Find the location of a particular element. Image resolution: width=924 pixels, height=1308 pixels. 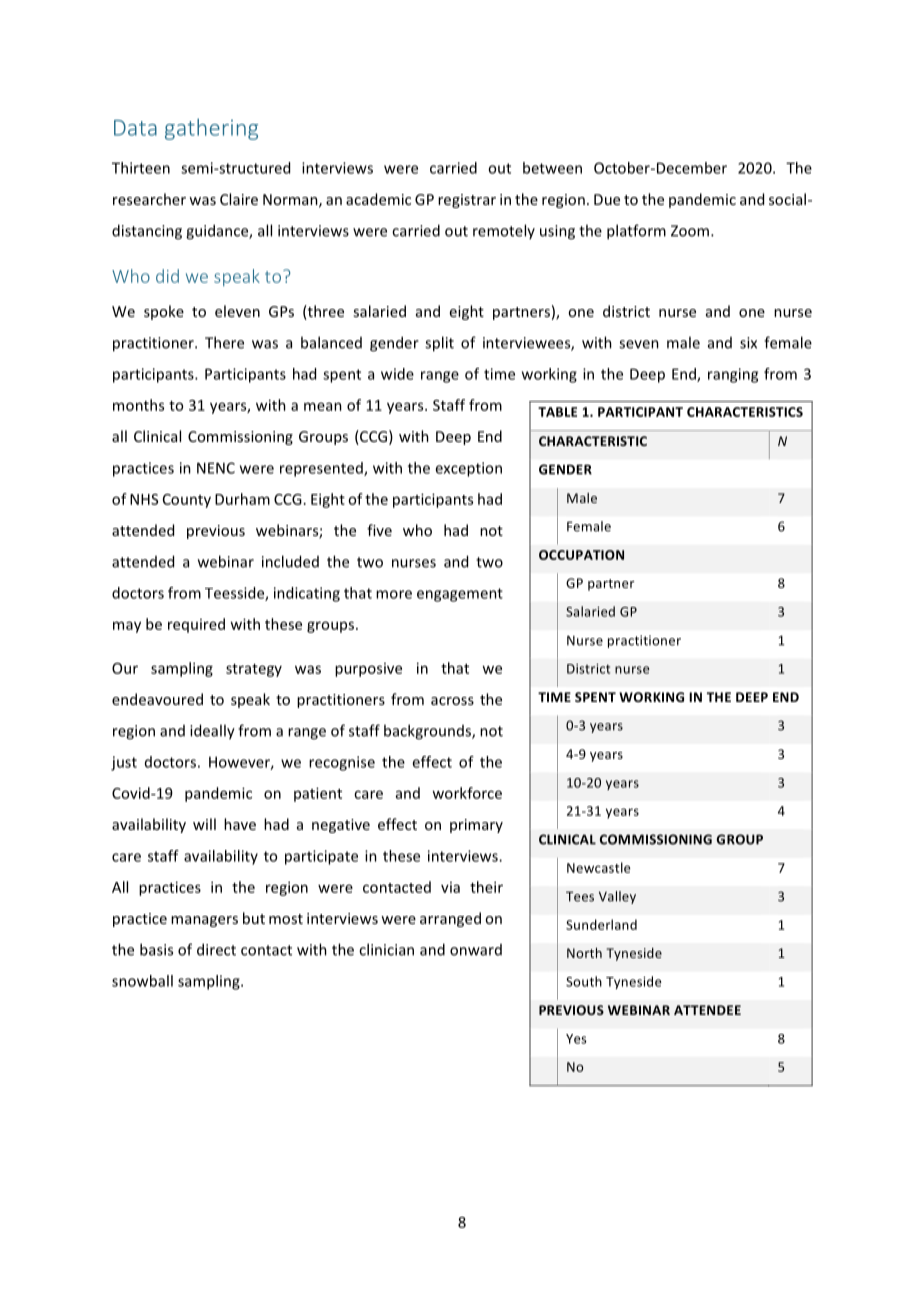

will is located at coordinates (204, 824).
